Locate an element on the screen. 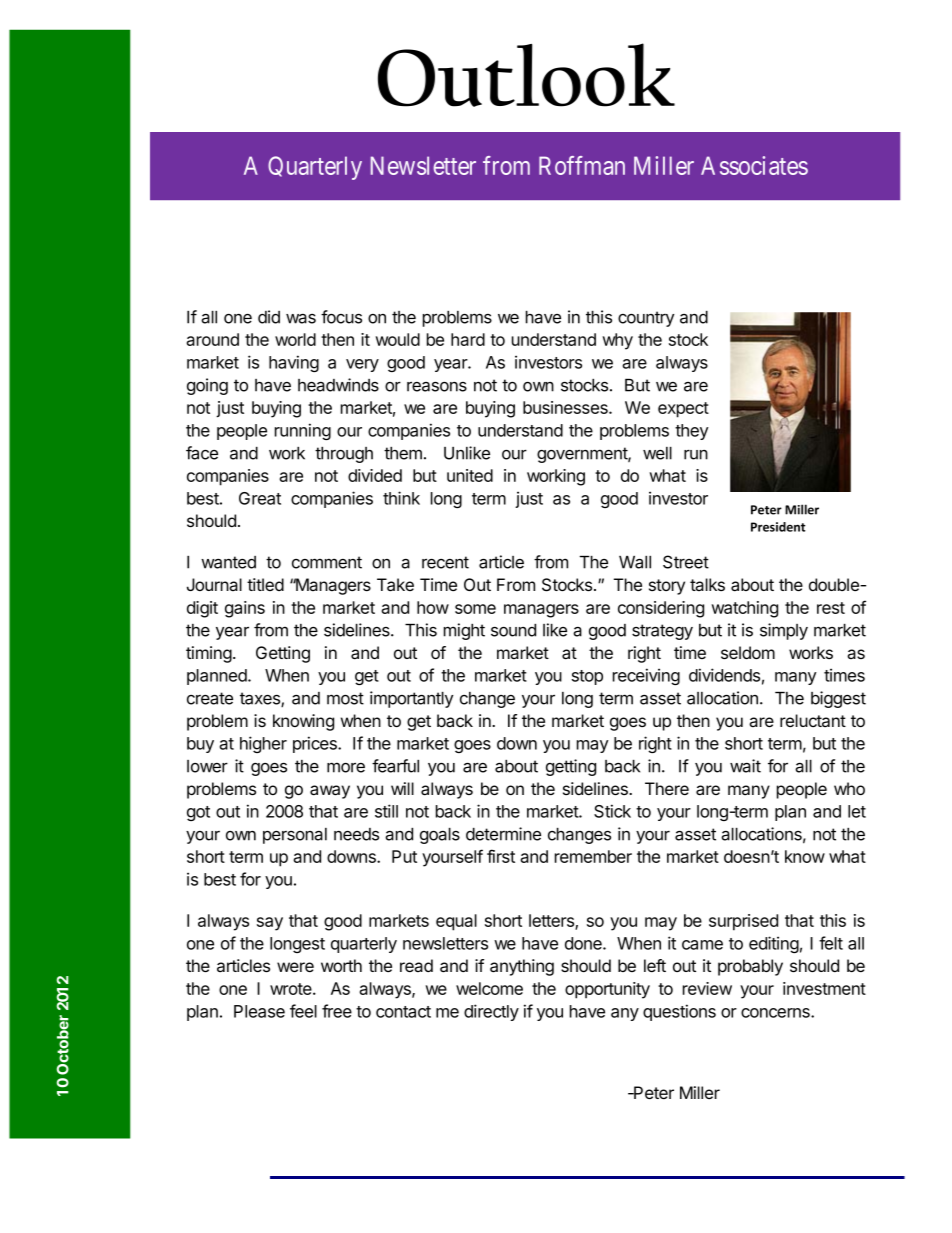 Image resolution: width=952 pixels, height=1233 pixels. probably is located at coordinates (750, 967).
